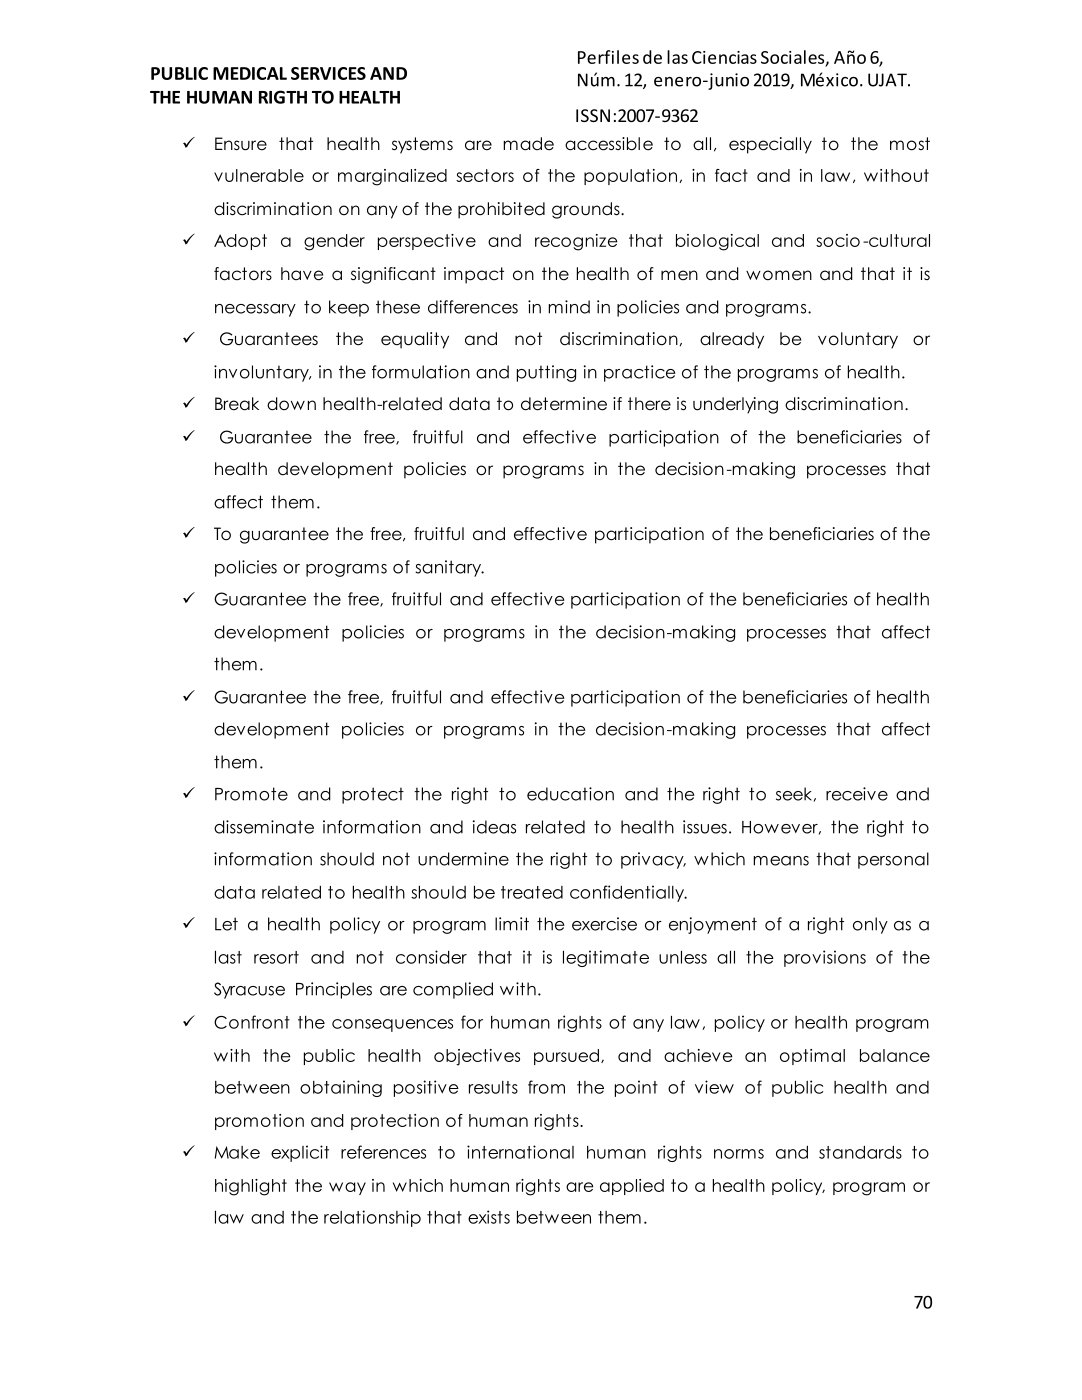  Describe the element at coordinates (300, 1153) in the document. I see `explicit` at that location.
